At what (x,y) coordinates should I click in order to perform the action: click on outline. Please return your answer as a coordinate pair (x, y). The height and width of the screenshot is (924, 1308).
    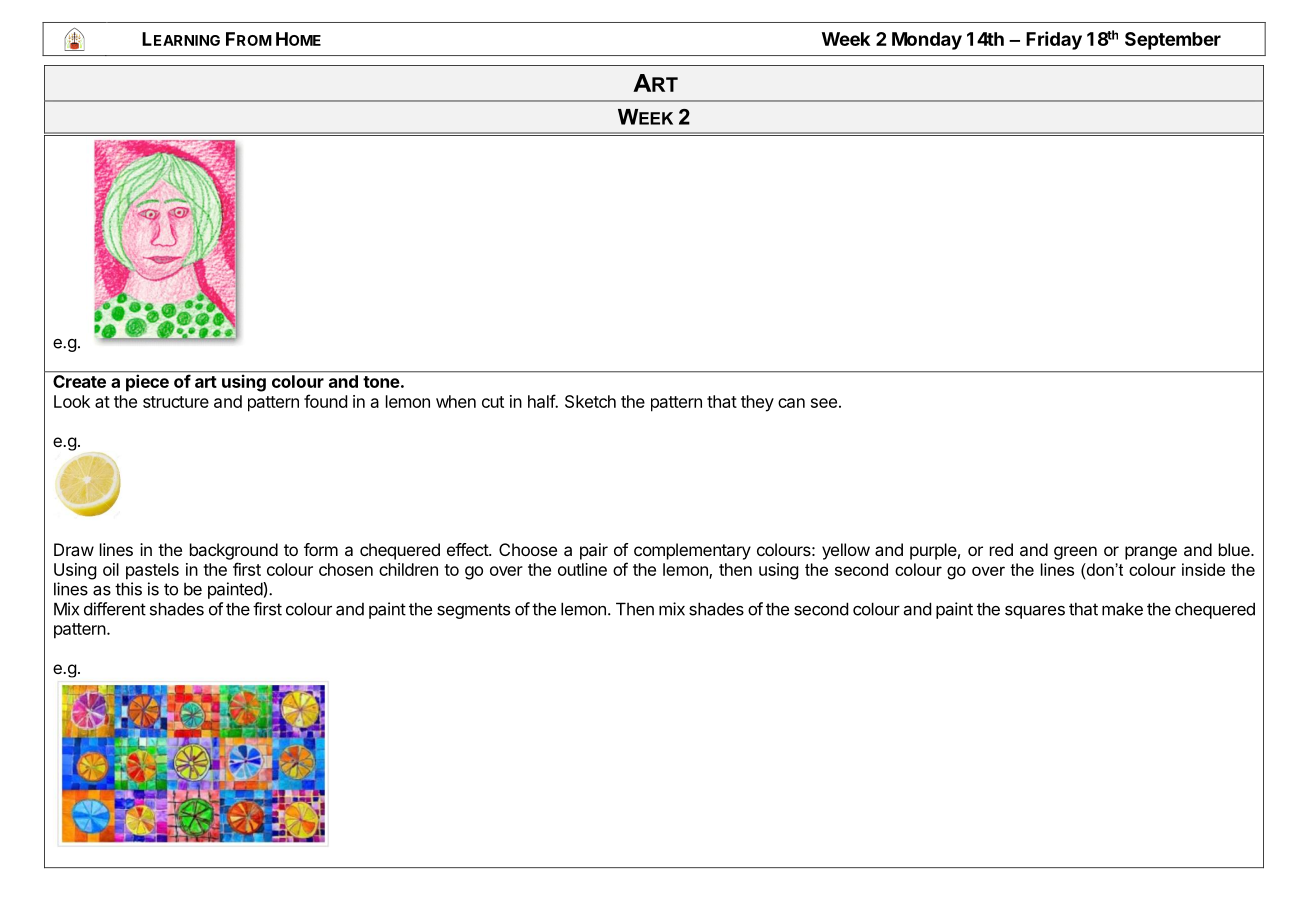
    Looking at the image, I should click on (582, 569).
